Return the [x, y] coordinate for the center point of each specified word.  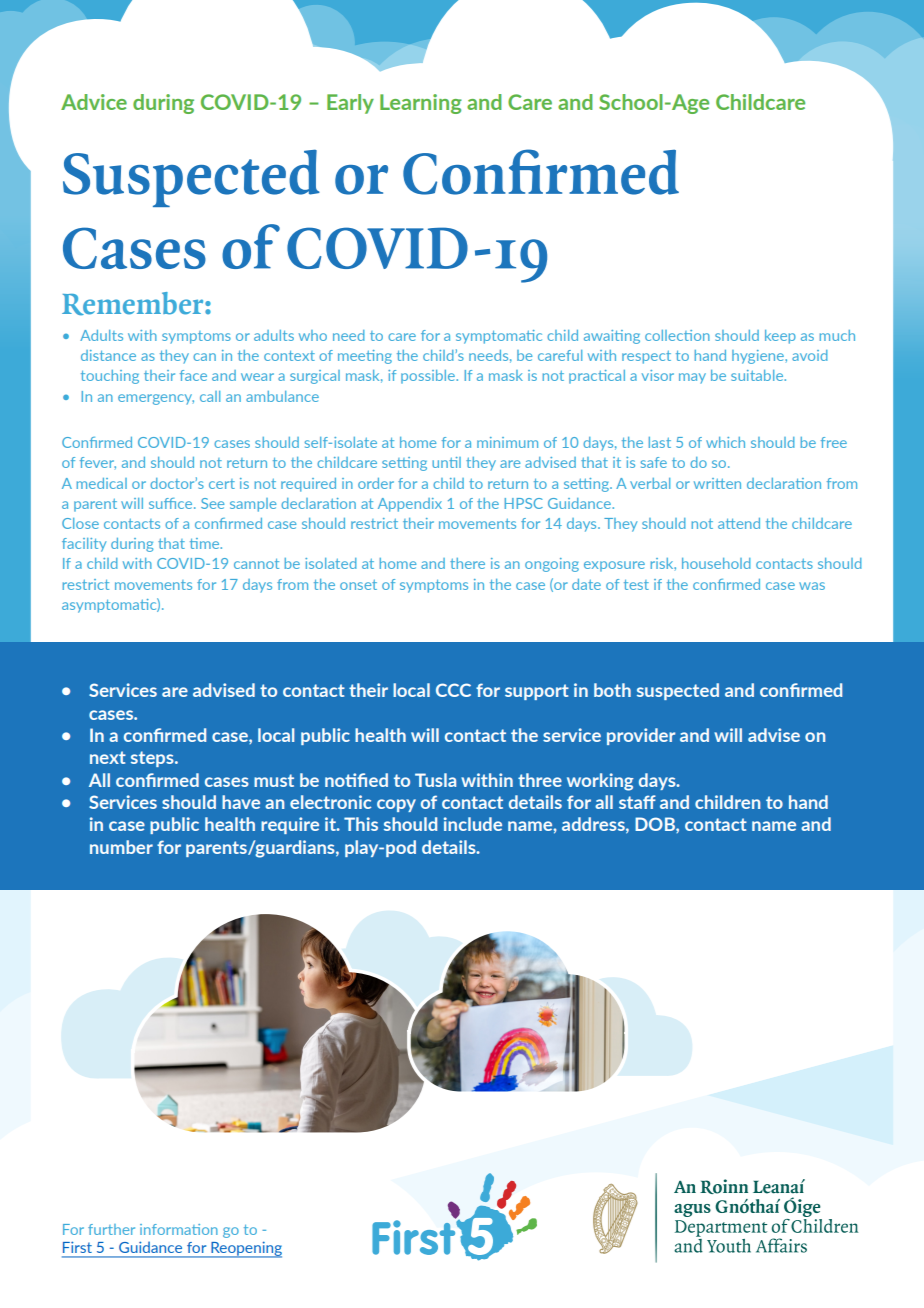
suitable [758, 375]
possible [429, 377]
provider [641, 736]
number [121, 847]
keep [780, 337]
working [600, 782]
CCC [453, 690]
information [179, 1229]
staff [637, 802]
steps [153, 759]
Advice [94, 102]
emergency [156, 399]
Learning [421, 104]
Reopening [245, 1249]
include [473, 824]
